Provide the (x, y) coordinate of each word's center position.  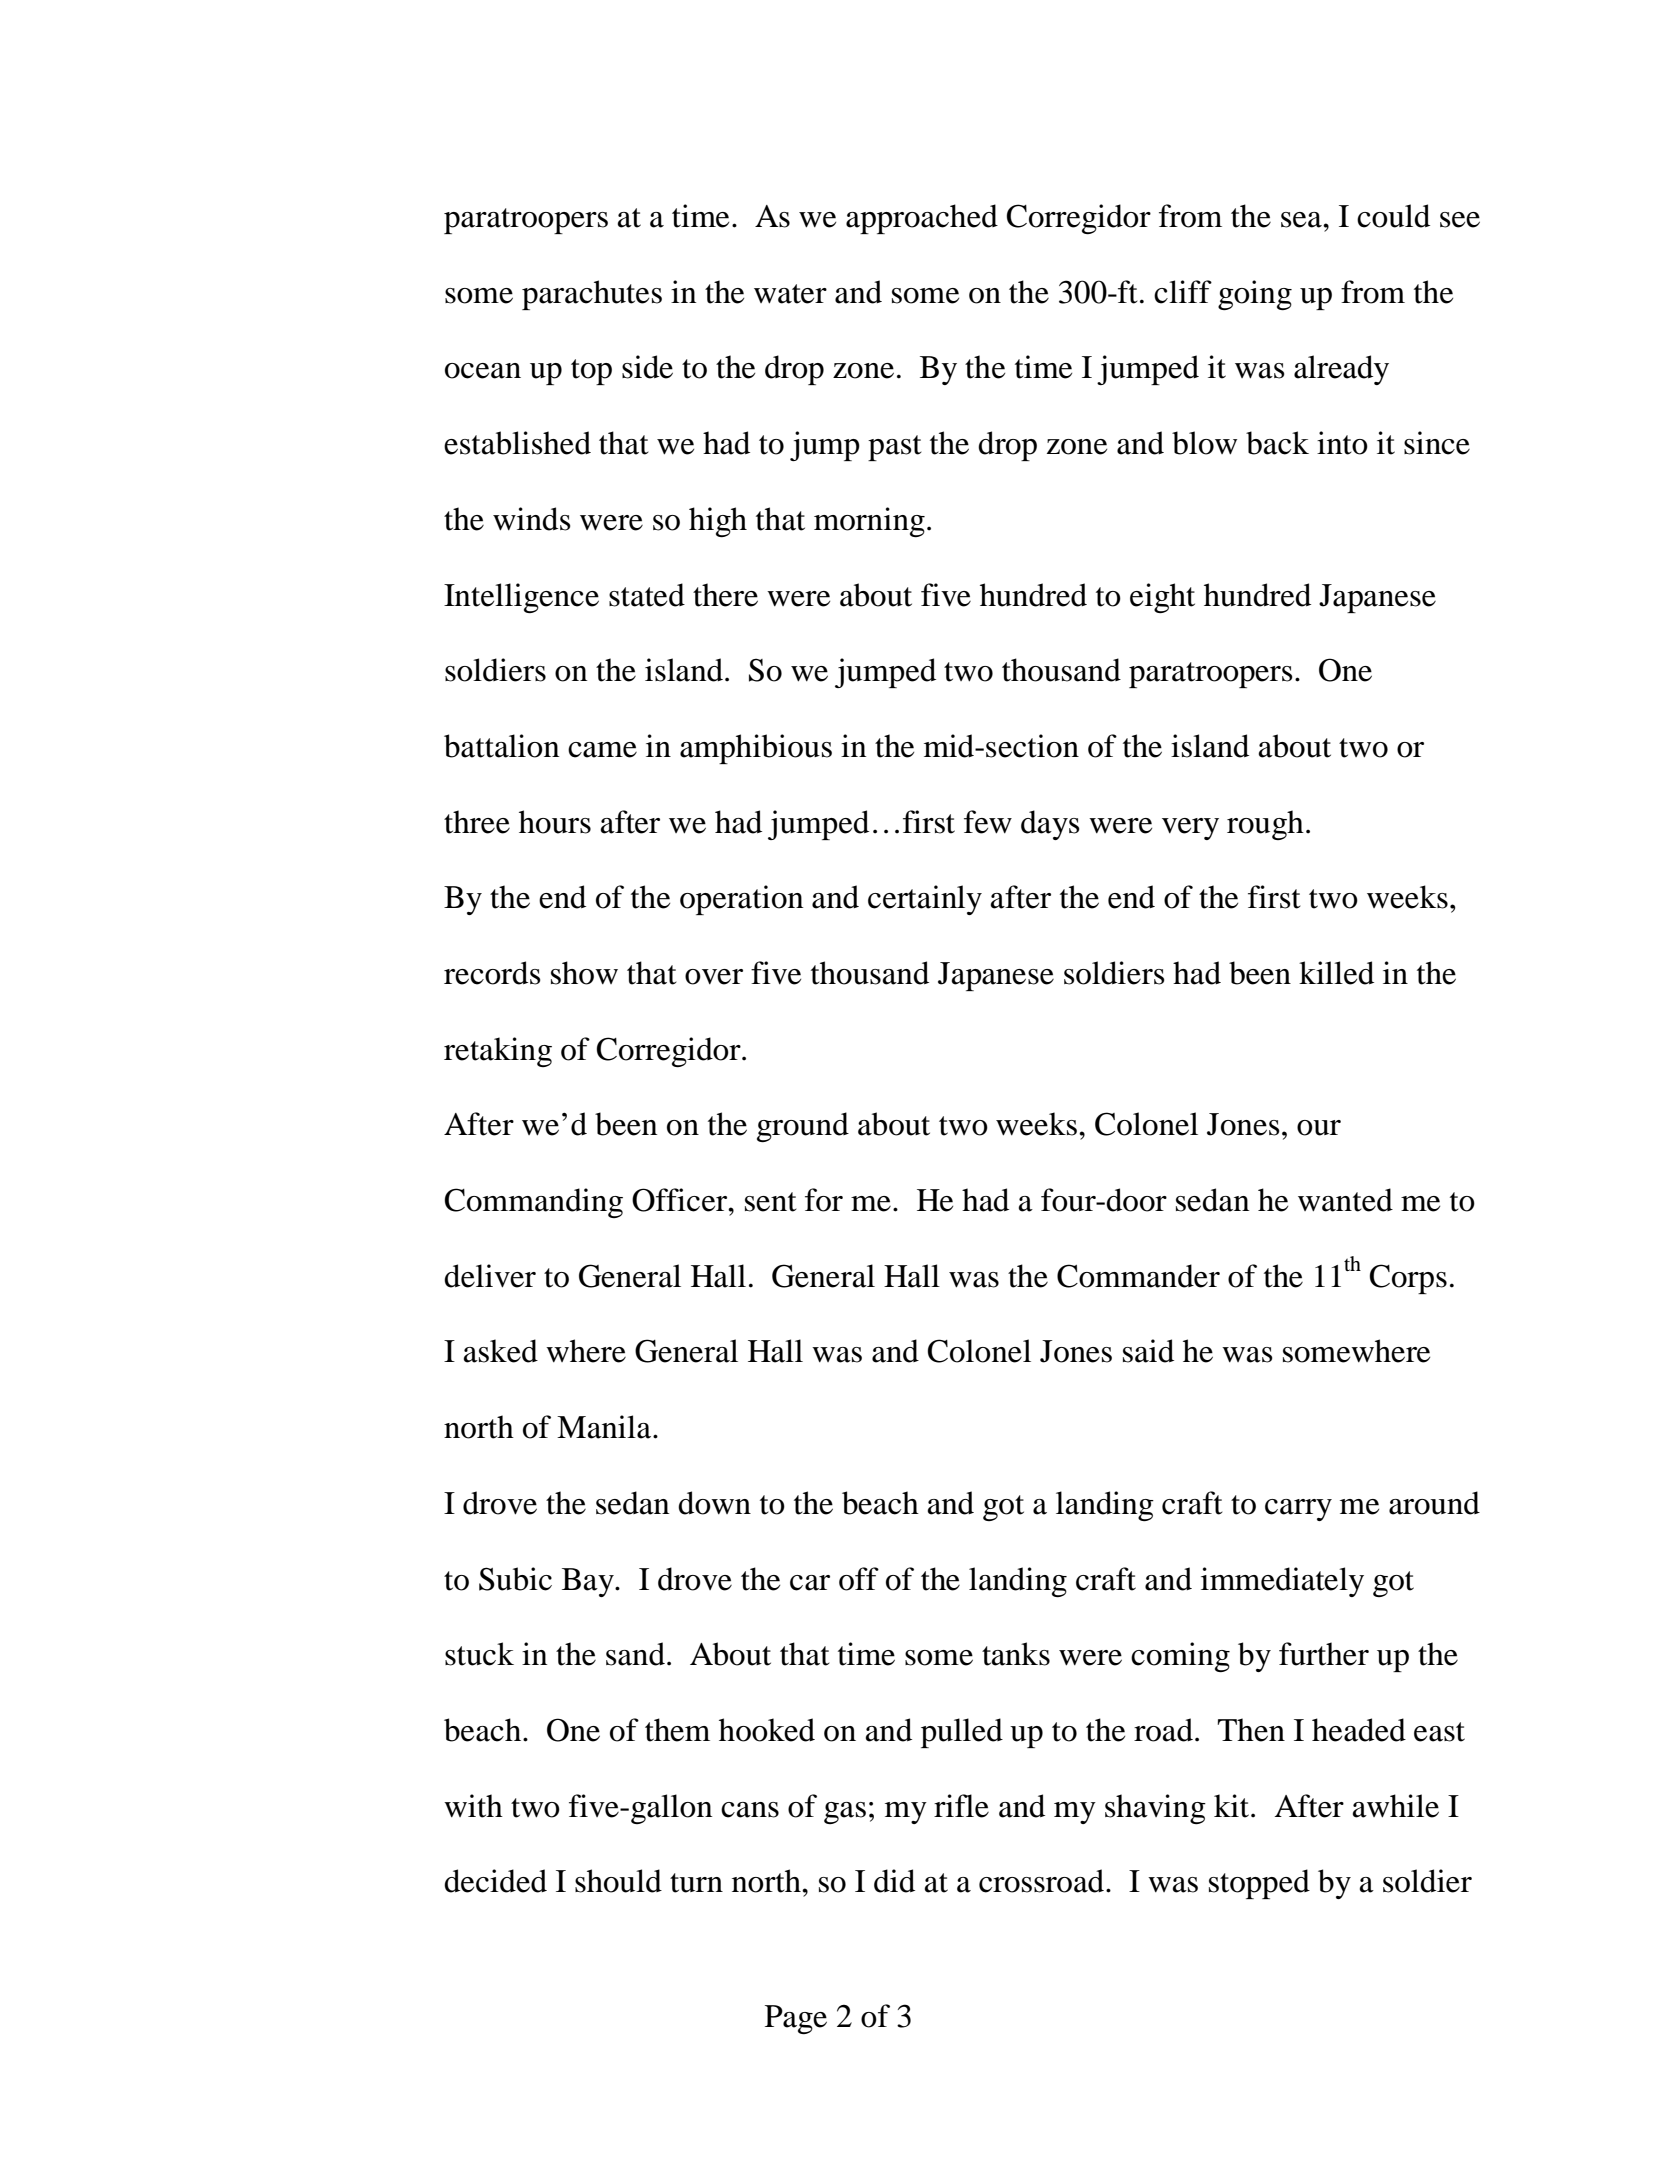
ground (803, 1127)
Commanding (534, 1203)
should (618, 1881)
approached (922, 219)
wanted (1345, 1200)
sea (1302, 220)
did (894, 1881)
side (647, 367)
